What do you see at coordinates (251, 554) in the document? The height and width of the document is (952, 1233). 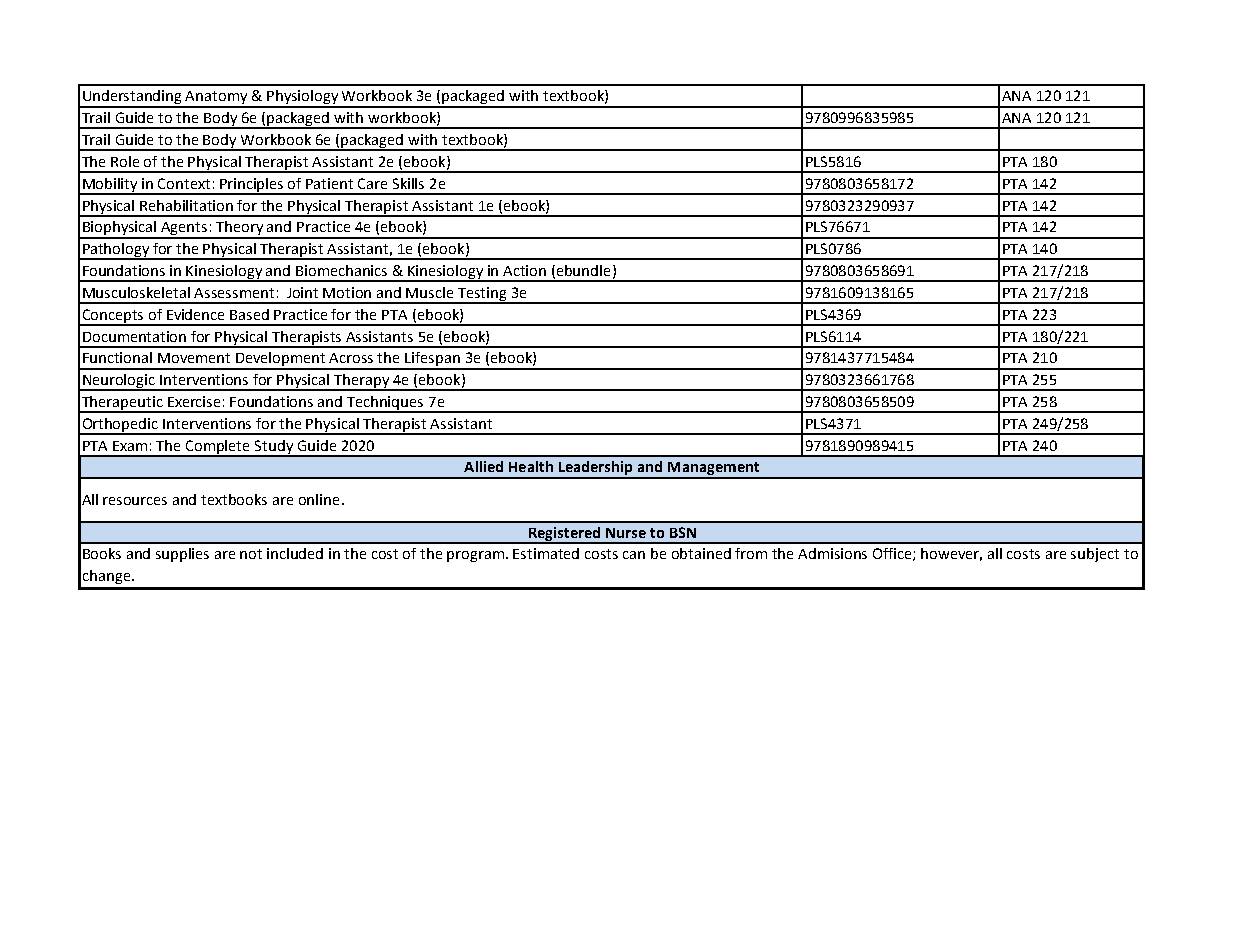 I see `not` at bounding box center [251, 554].
